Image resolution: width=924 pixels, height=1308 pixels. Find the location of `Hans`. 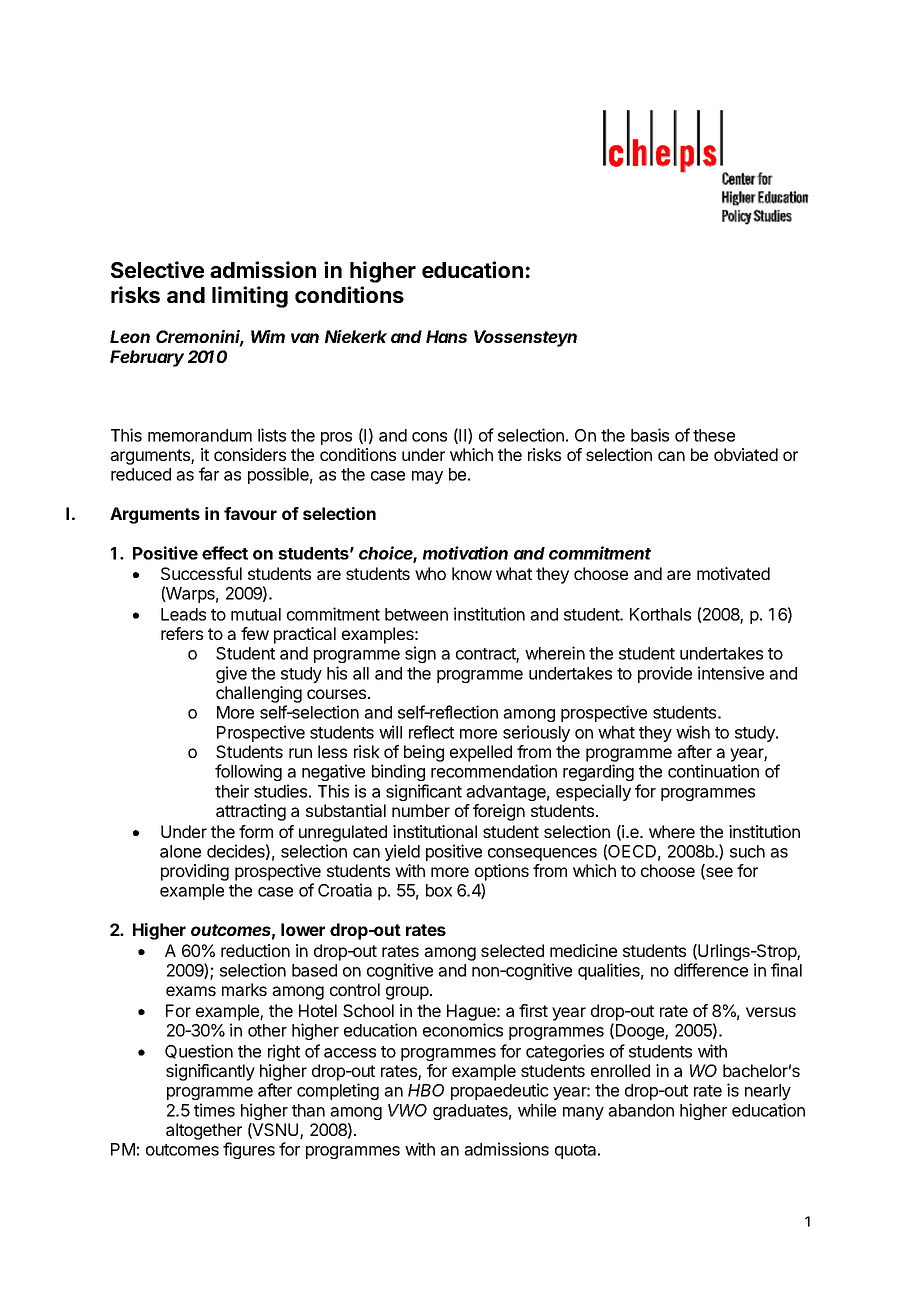

Hans is located at coordinates (446, 336).
